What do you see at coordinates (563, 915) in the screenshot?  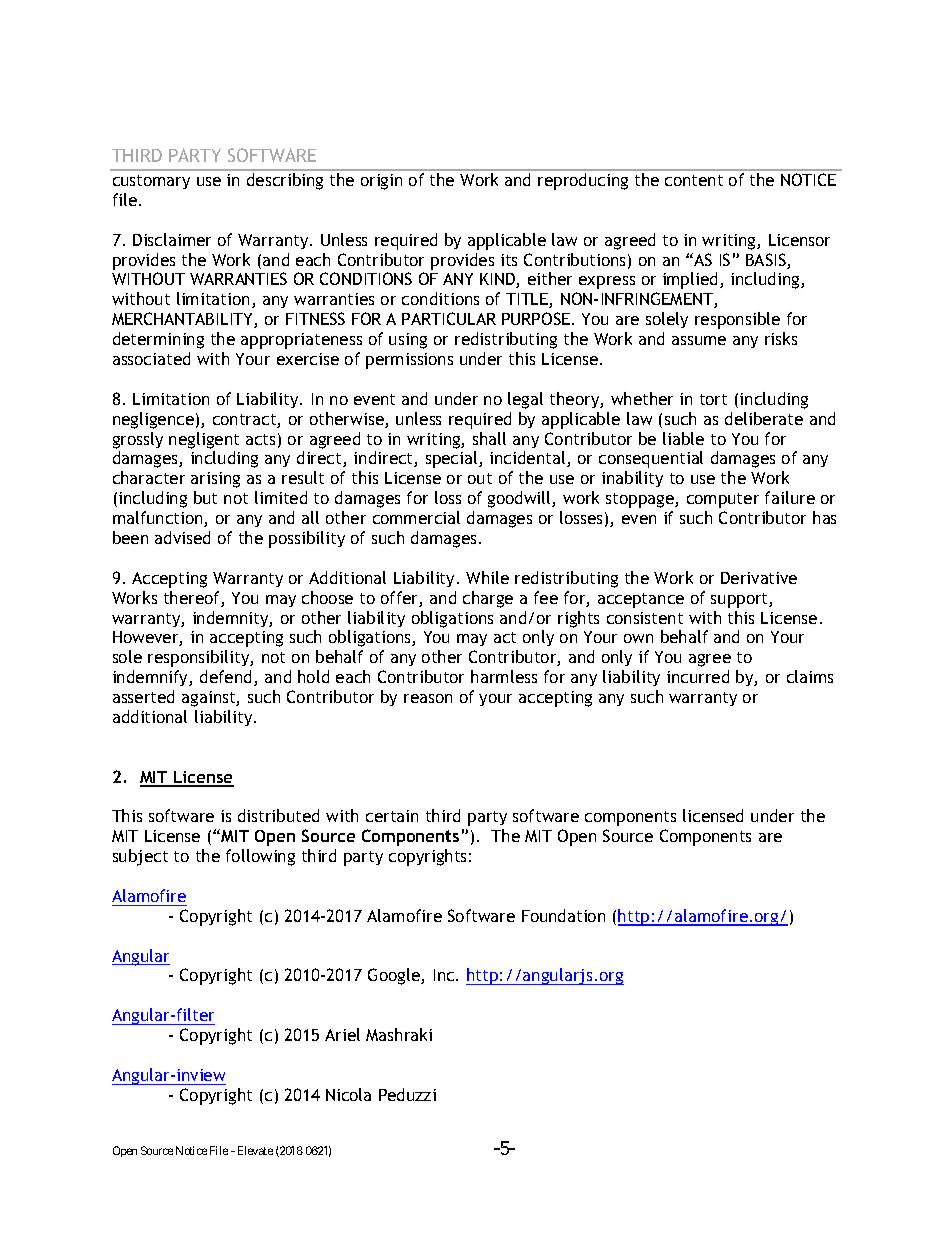 I see `Foundation` at bounding box center [563, 915].
